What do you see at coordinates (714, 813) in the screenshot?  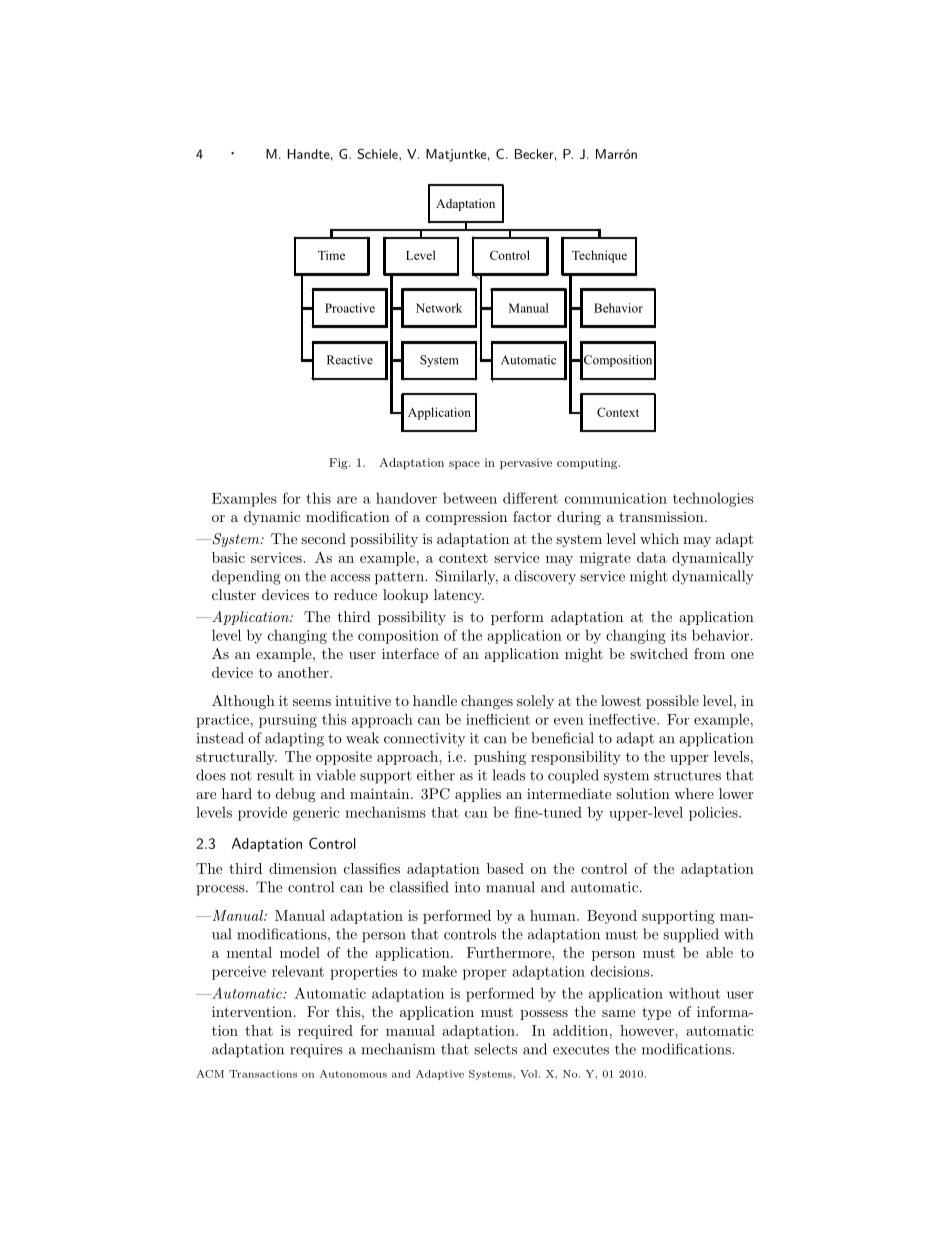 I see `policies` at bounding box center [714, 813].
